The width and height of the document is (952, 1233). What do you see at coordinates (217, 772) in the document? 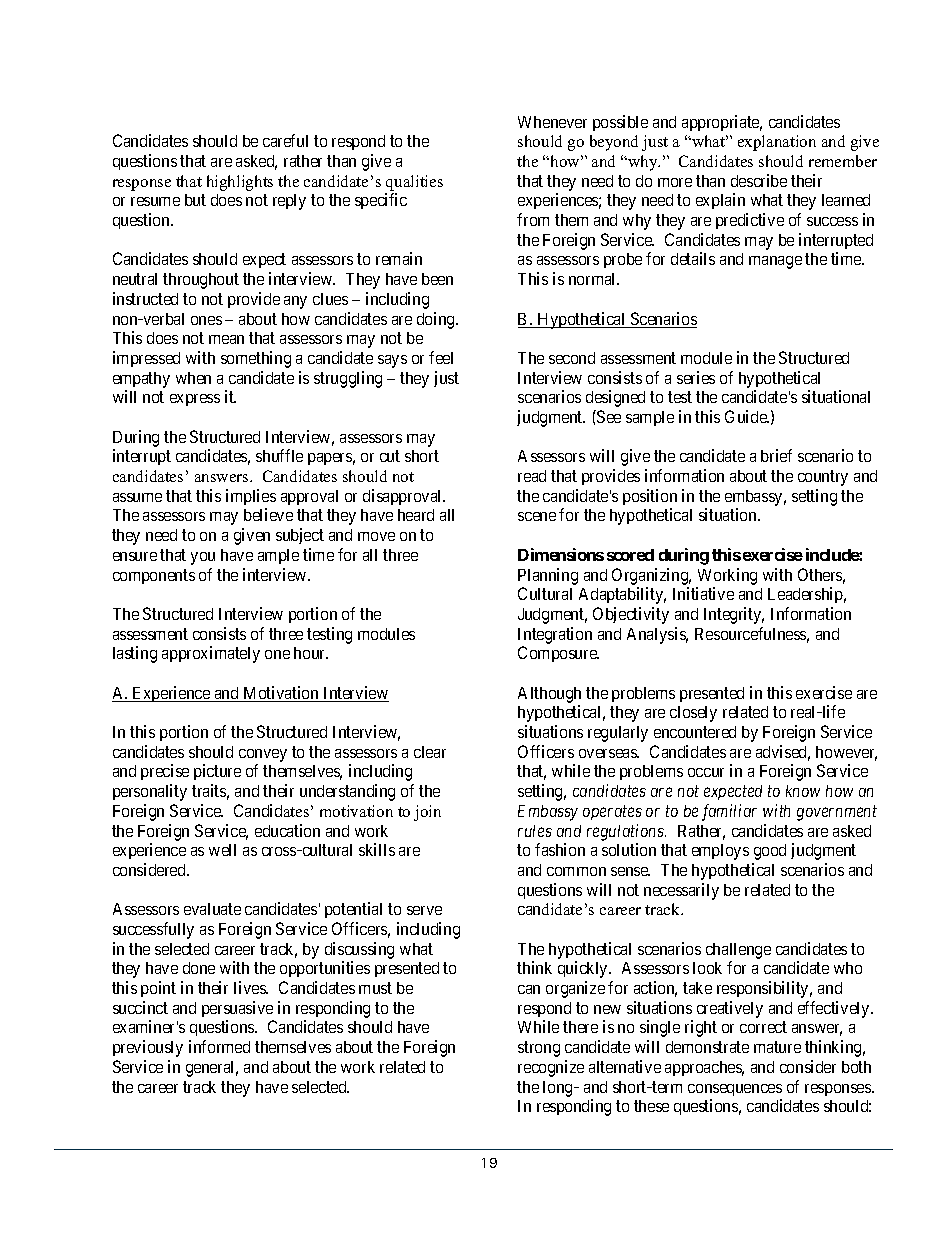
I see `picture` at bounding box center [217, 772].
